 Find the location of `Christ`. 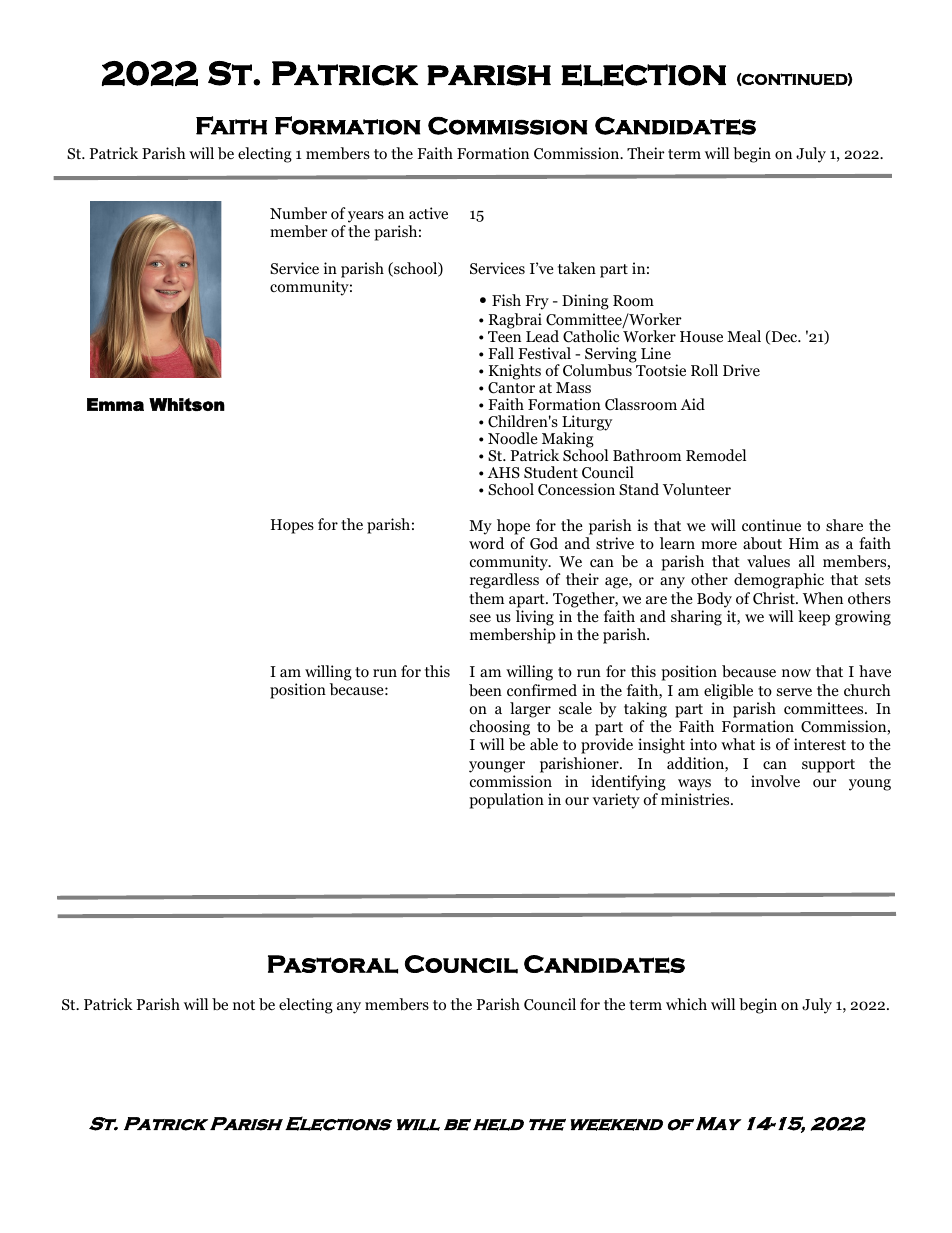

Christ is located at coordinates (775, 598).
